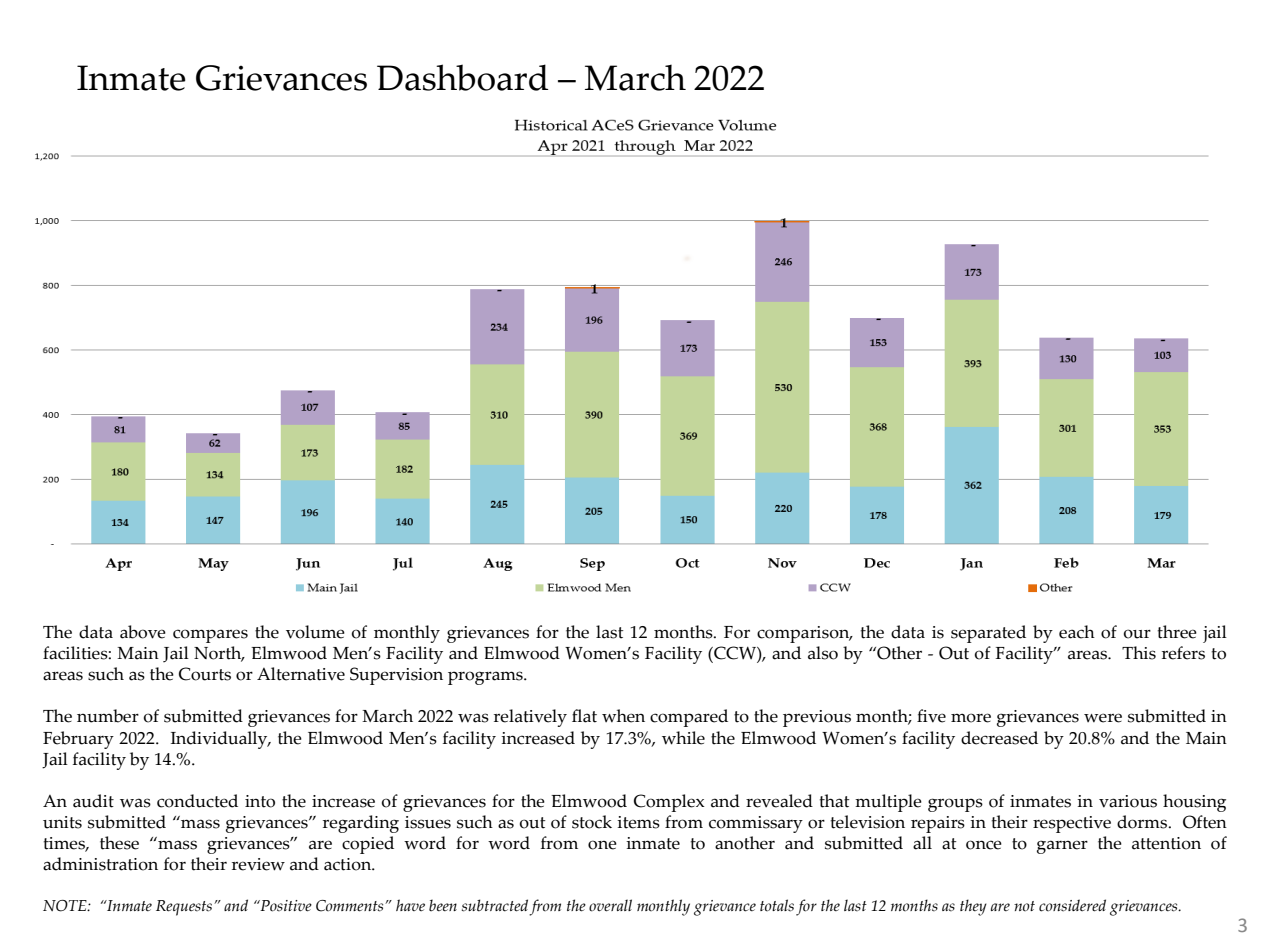 The width and height of the image is (1270, 952). Describe the element at coordinates (184, 908) in the image. I see `Requests` at that location.
